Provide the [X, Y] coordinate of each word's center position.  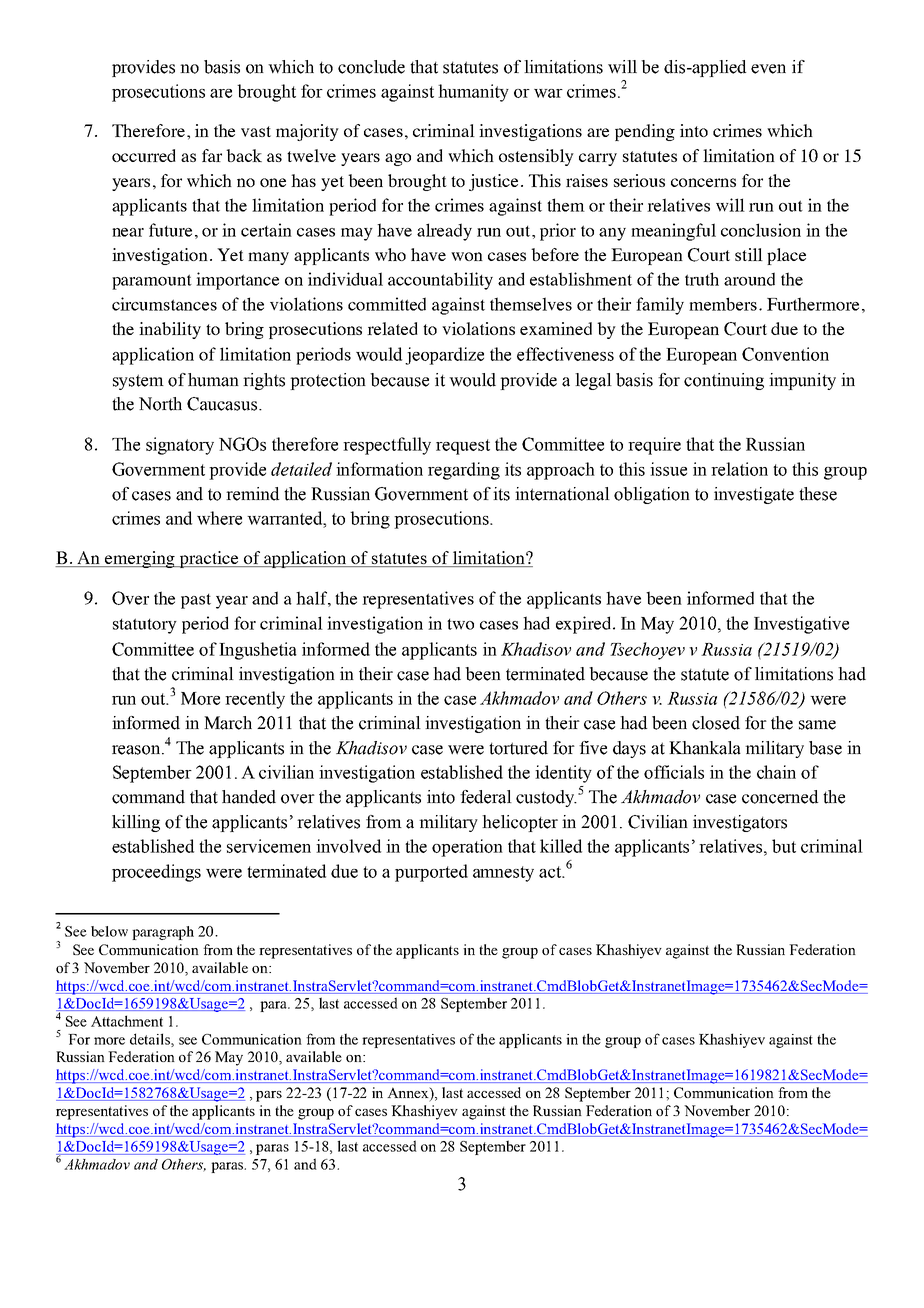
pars [269, 1096]
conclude [371, 67]
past [196, 601]
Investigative [801, 625]
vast [256, 131]
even [768, 69]
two [460, 624]
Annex [409, 1094]
